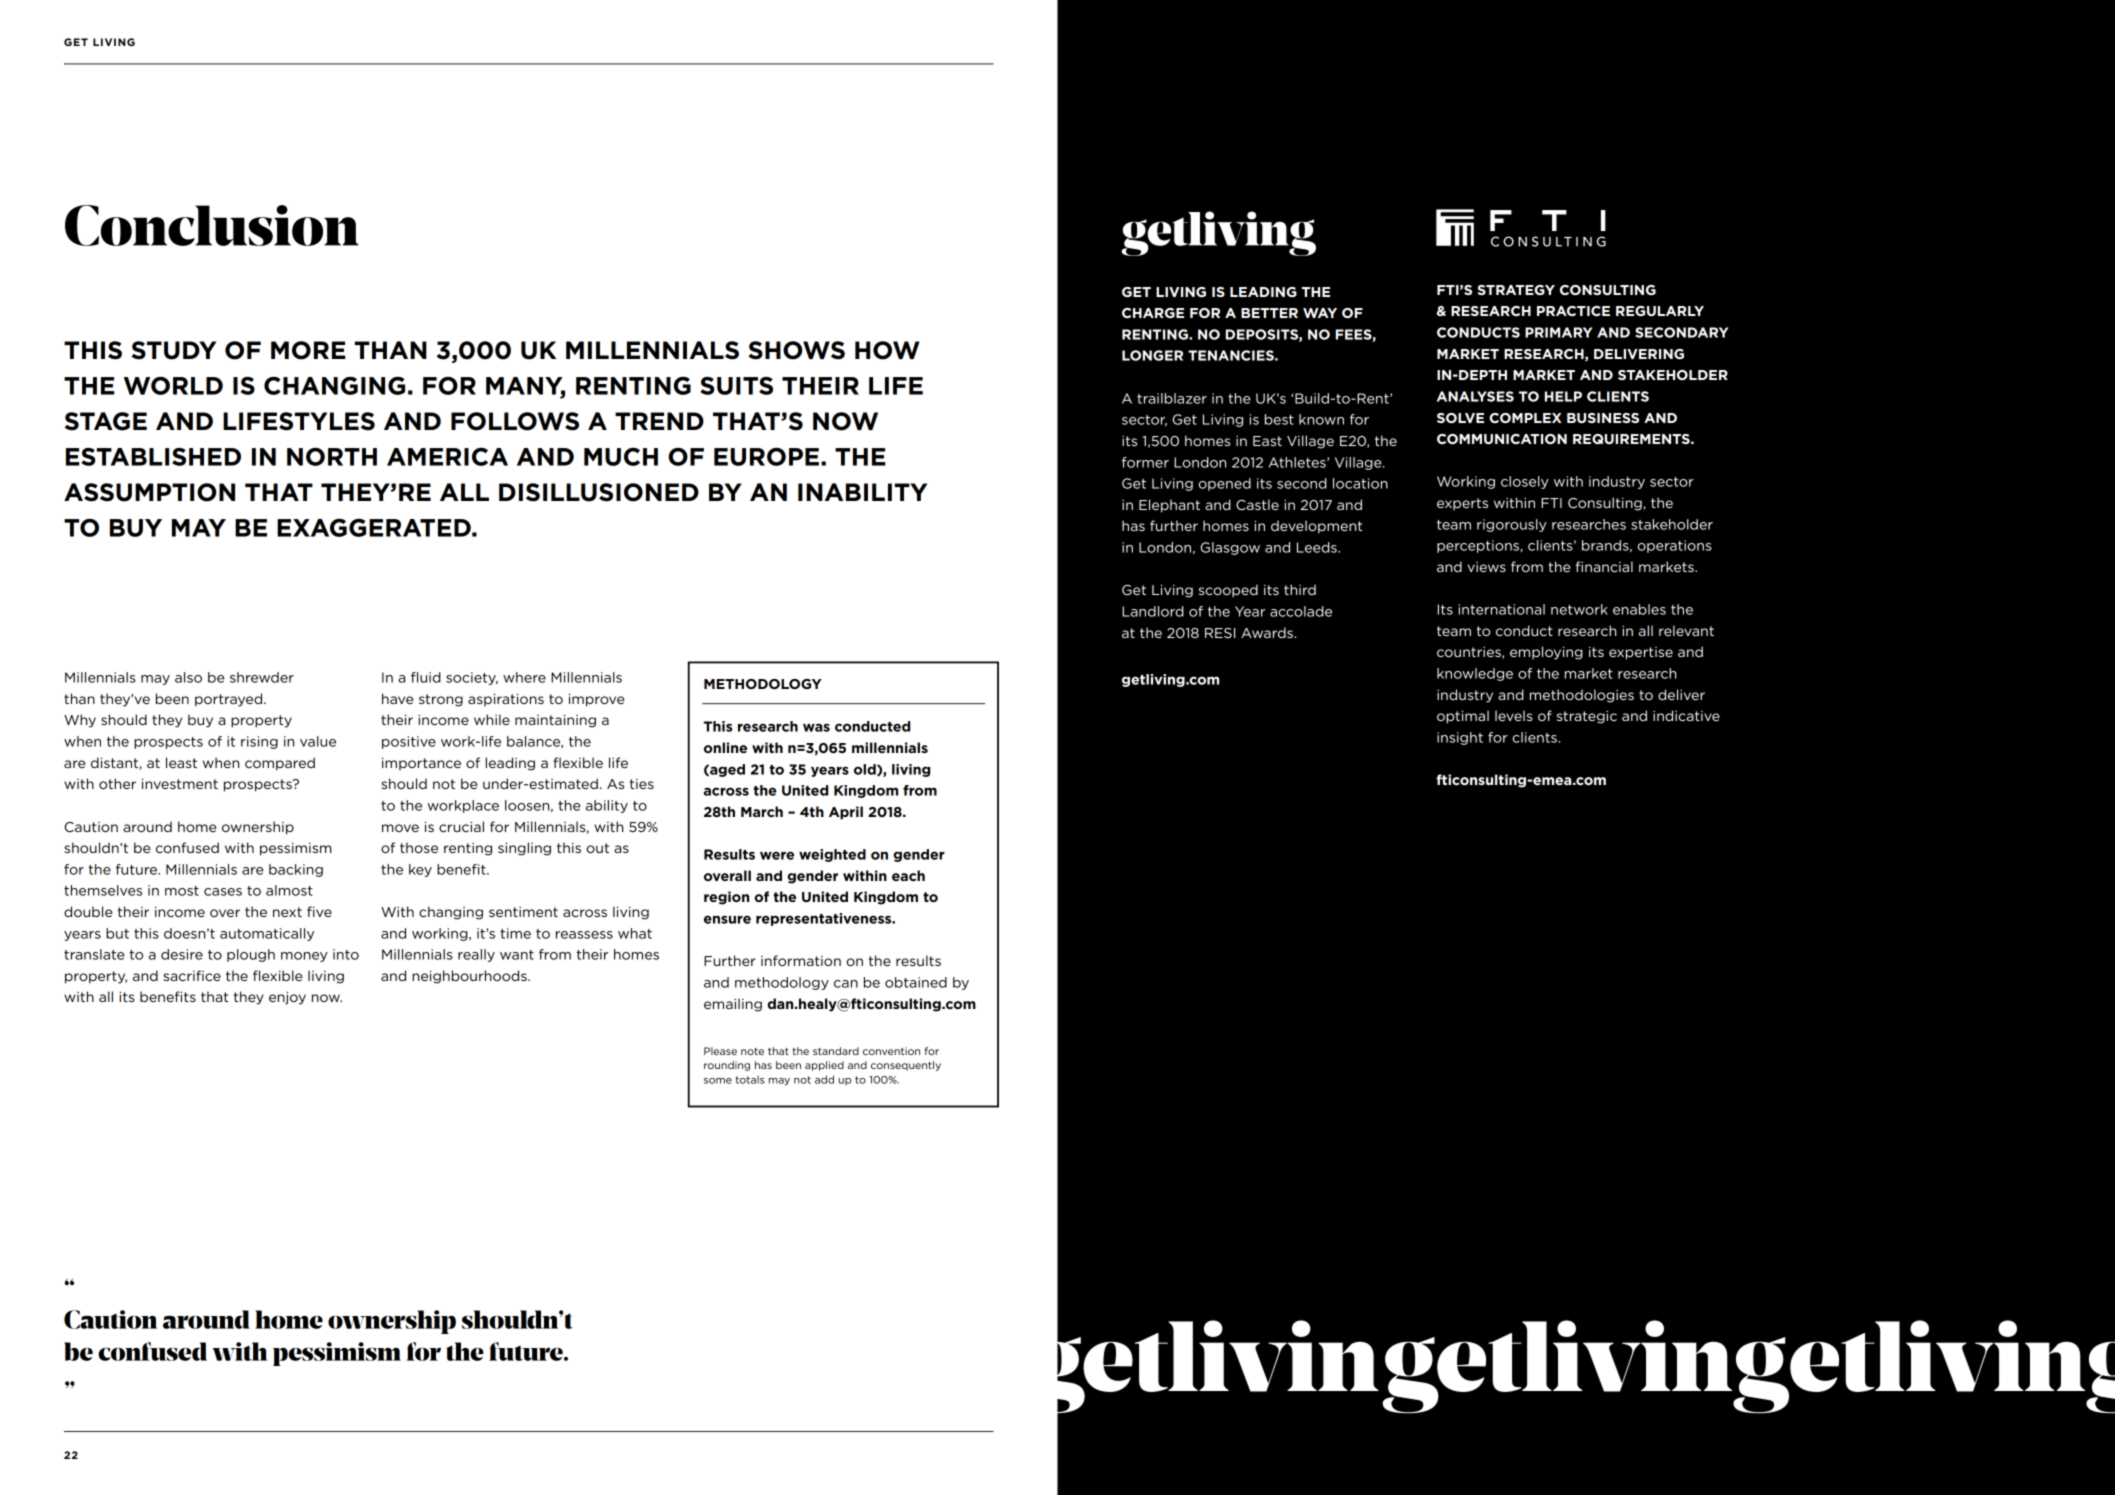 This document has height=1495, width=2115. I want to click on weighted, so click(832, 855).
